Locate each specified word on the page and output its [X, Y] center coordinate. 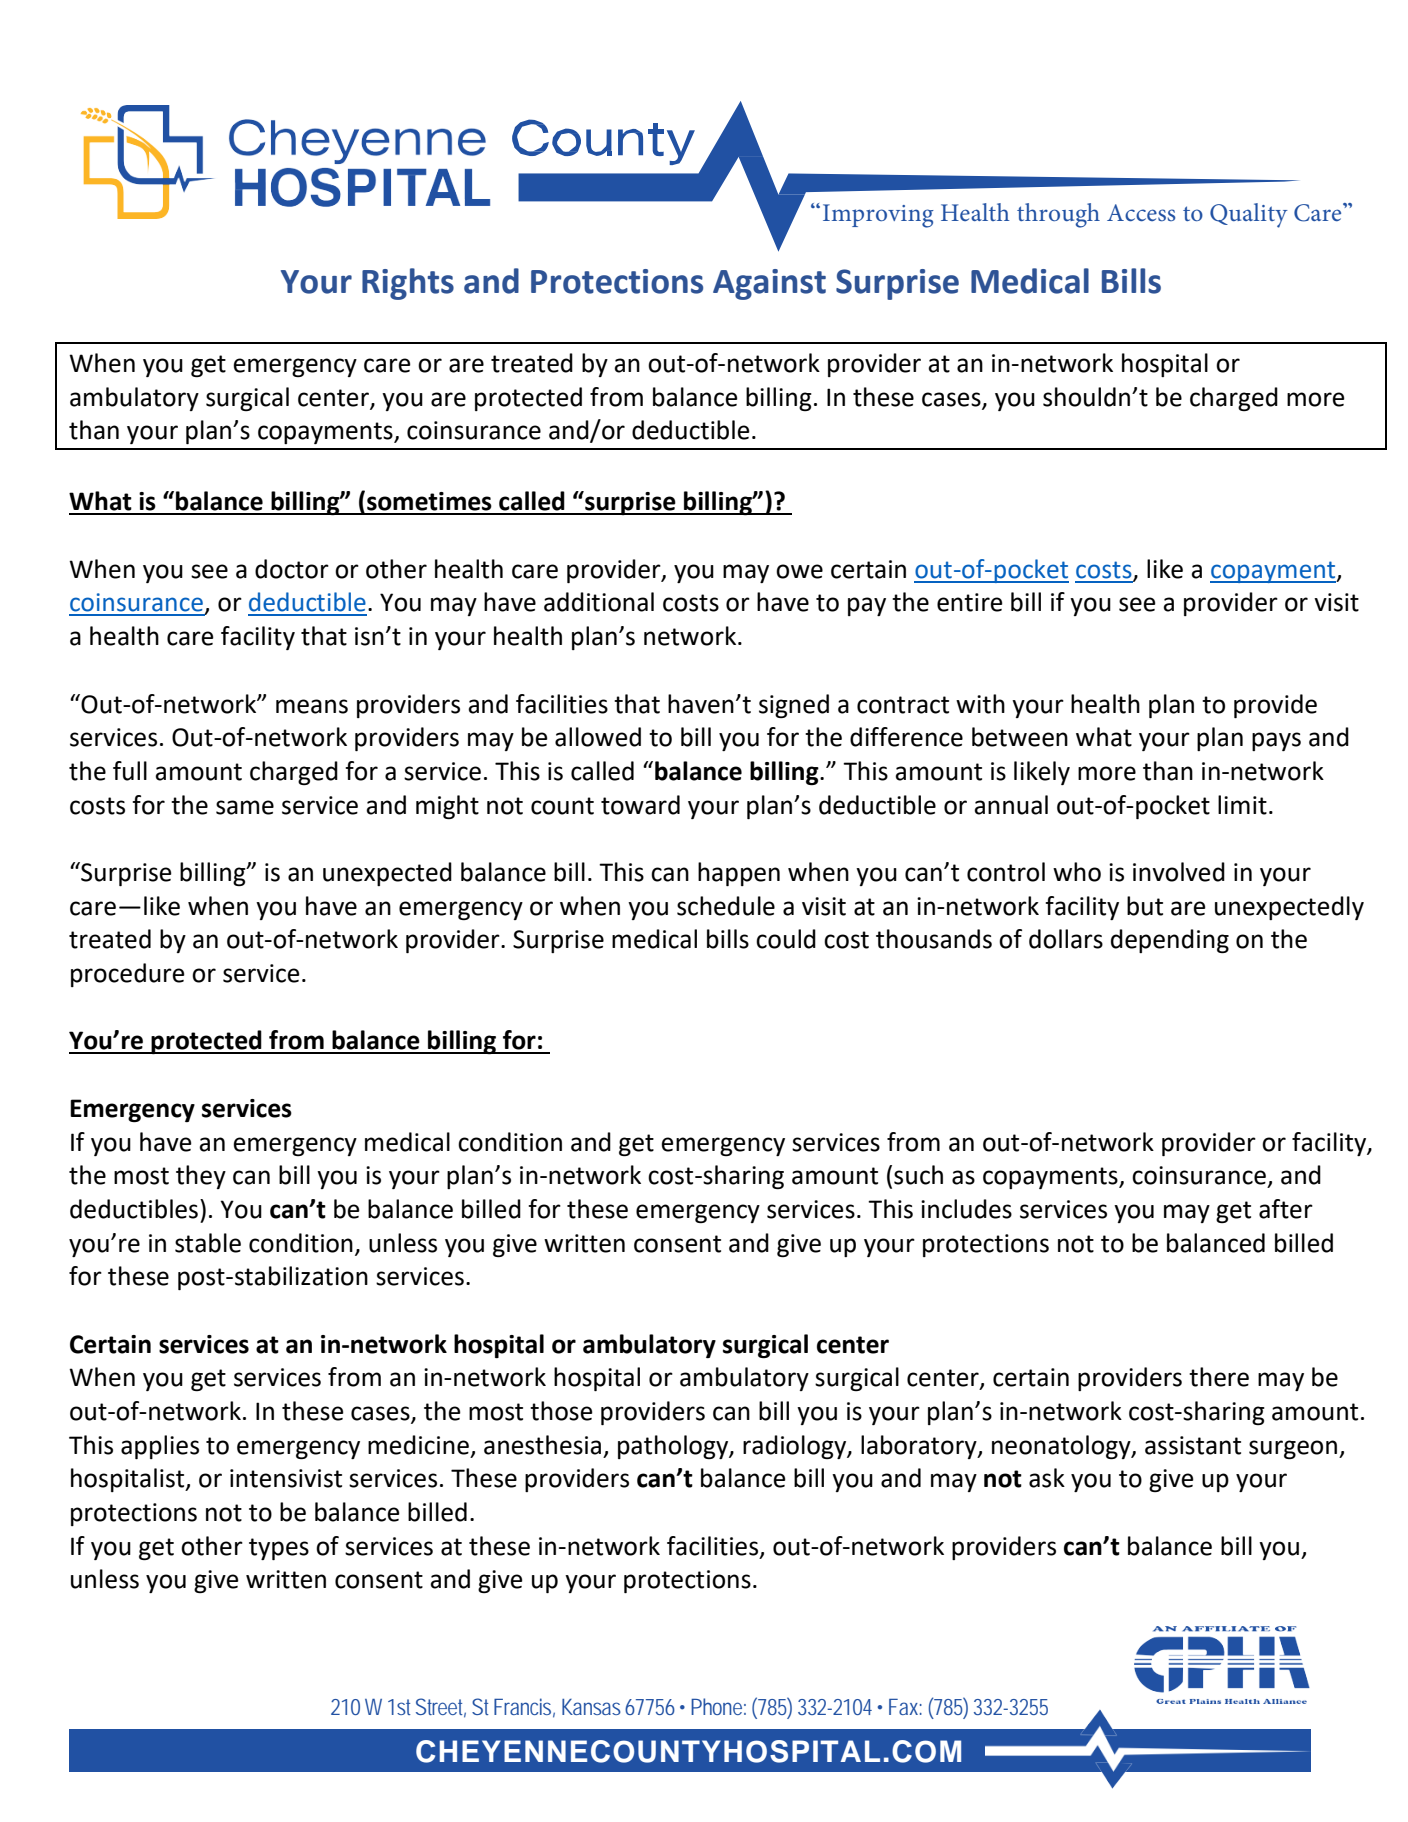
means [312, 706]
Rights [408, 284]
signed [794, 706]
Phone [716, 1706]
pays [1276, 741]
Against [769, 284]
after [1286, 1209]
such [918, 1175]
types [279, 1549]
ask [1047, 1478]
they [201, 1177]
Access [1141, 212]
